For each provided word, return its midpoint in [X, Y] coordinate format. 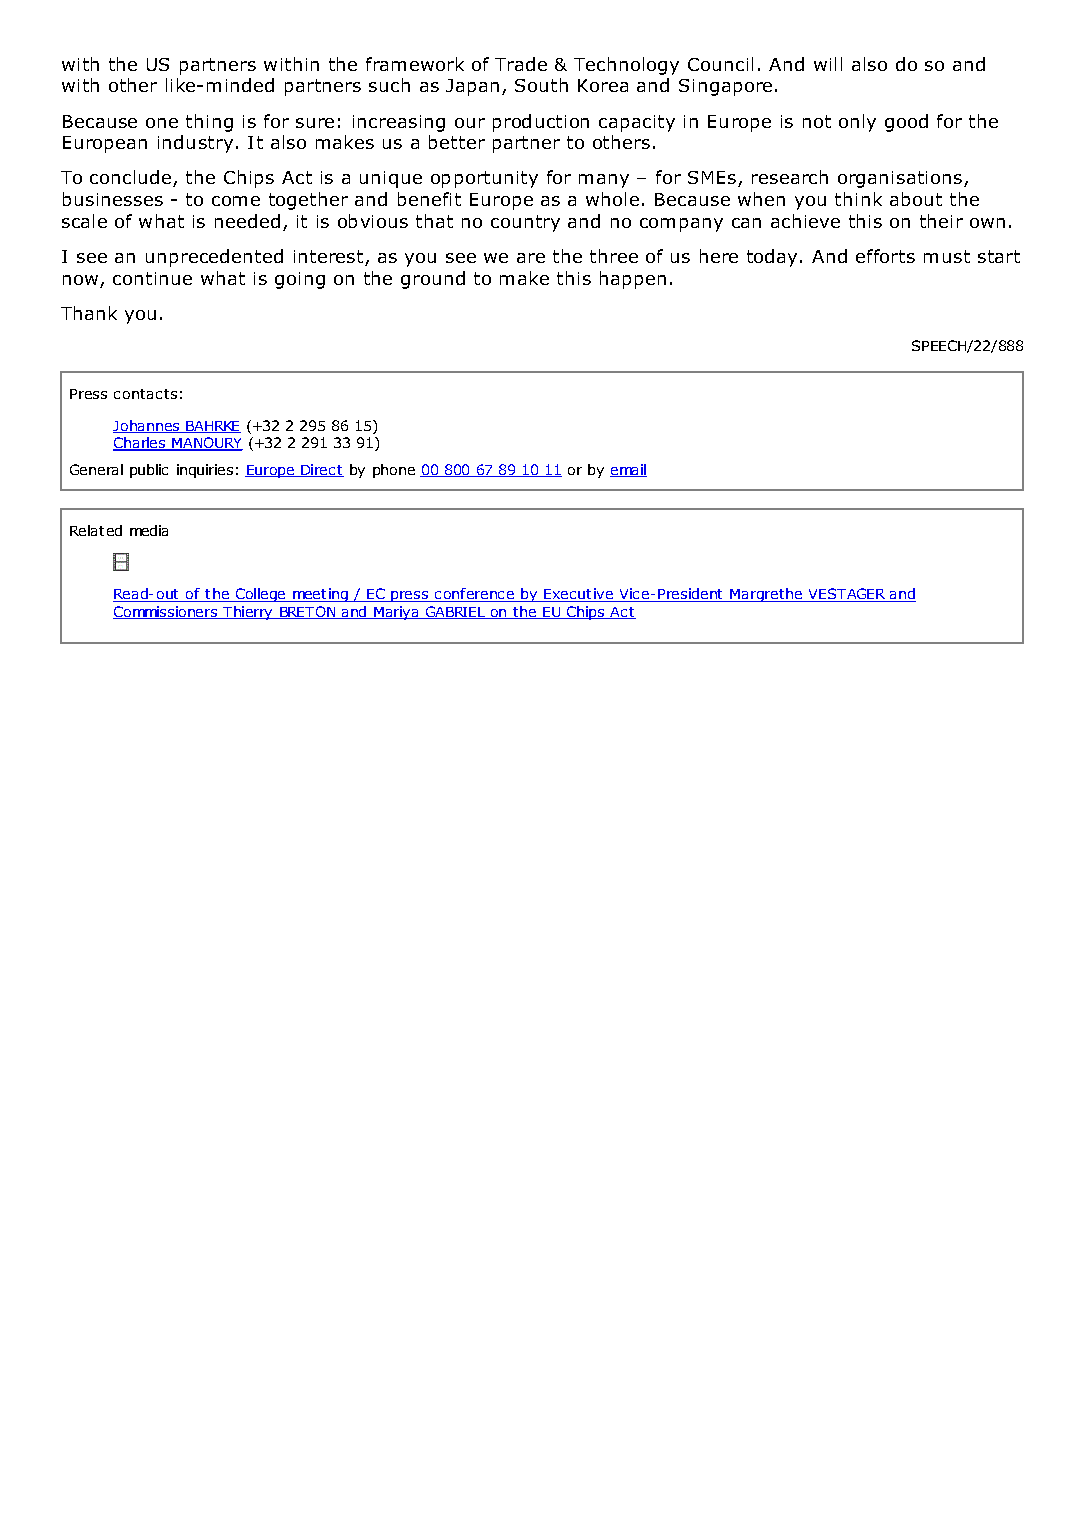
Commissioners [166, 612]
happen [633, 280]
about [916, 199]
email [628, 470]
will [828, 64]
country [525, 223]
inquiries [205, 471]
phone [394, 471]
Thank [89, 313]
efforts [885, 256]
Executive [578, 595]
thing [209, 123]
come [236, 201]
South [541, 85]
